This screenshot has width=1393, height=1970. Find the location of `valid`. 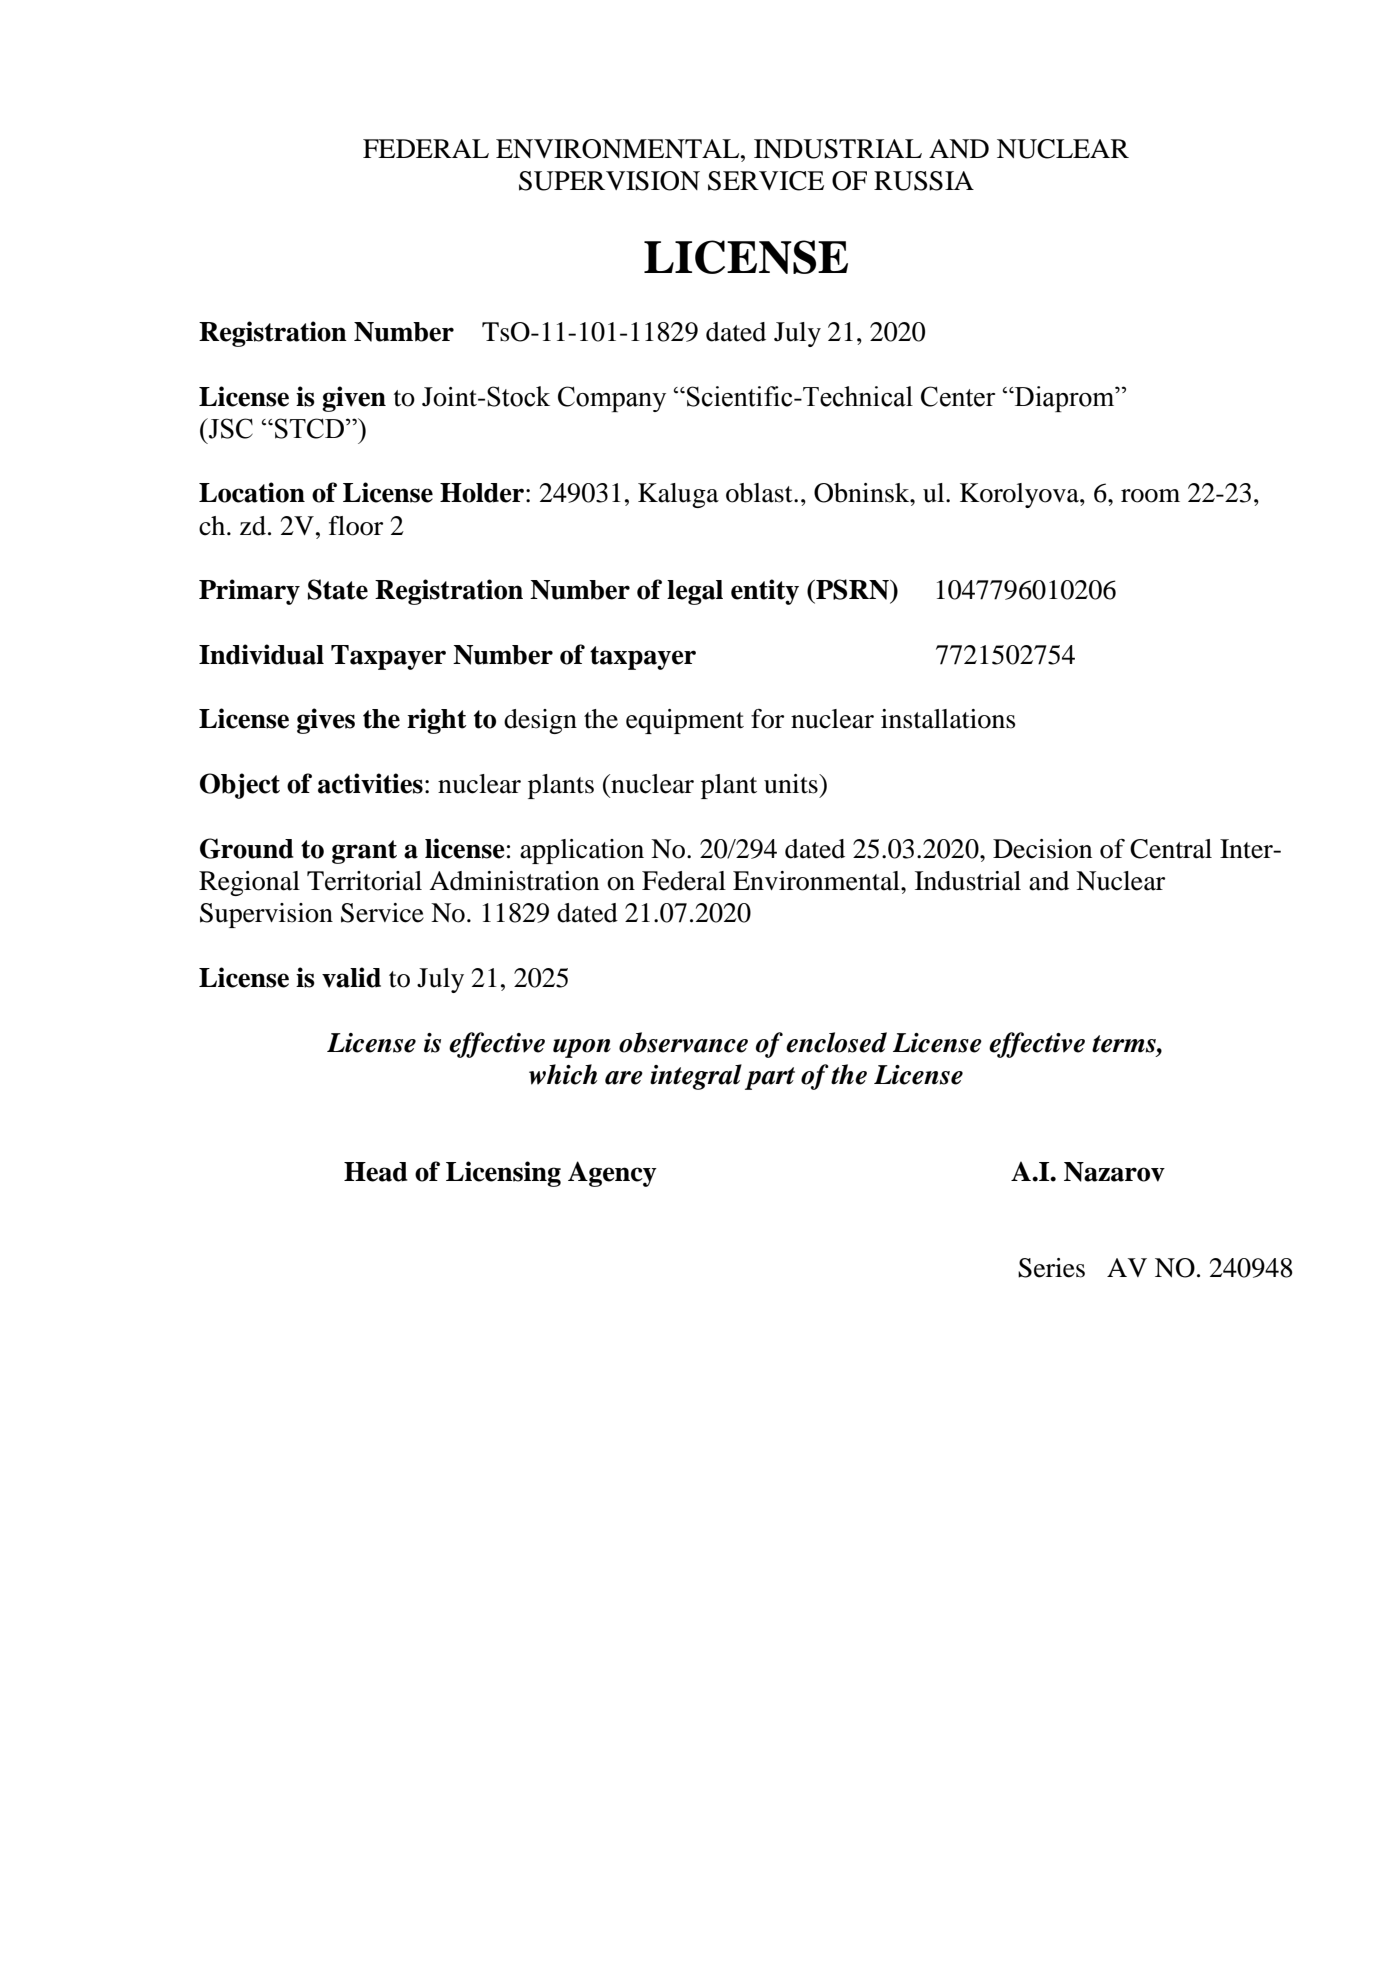

valid is located at coordinates (351, 977).
